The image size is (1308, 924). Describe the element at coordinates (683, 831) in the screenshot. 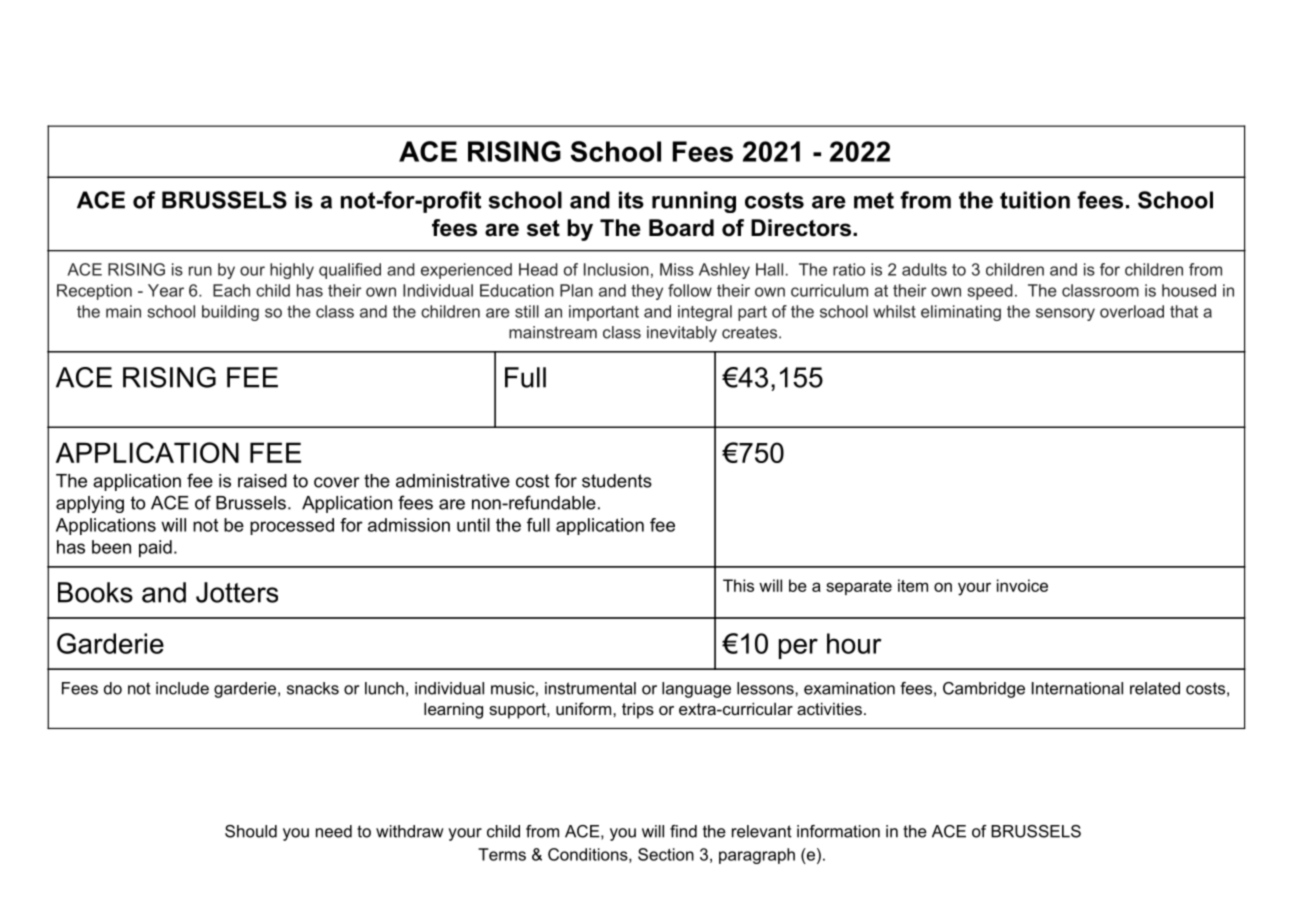

I see `find` at that location.
